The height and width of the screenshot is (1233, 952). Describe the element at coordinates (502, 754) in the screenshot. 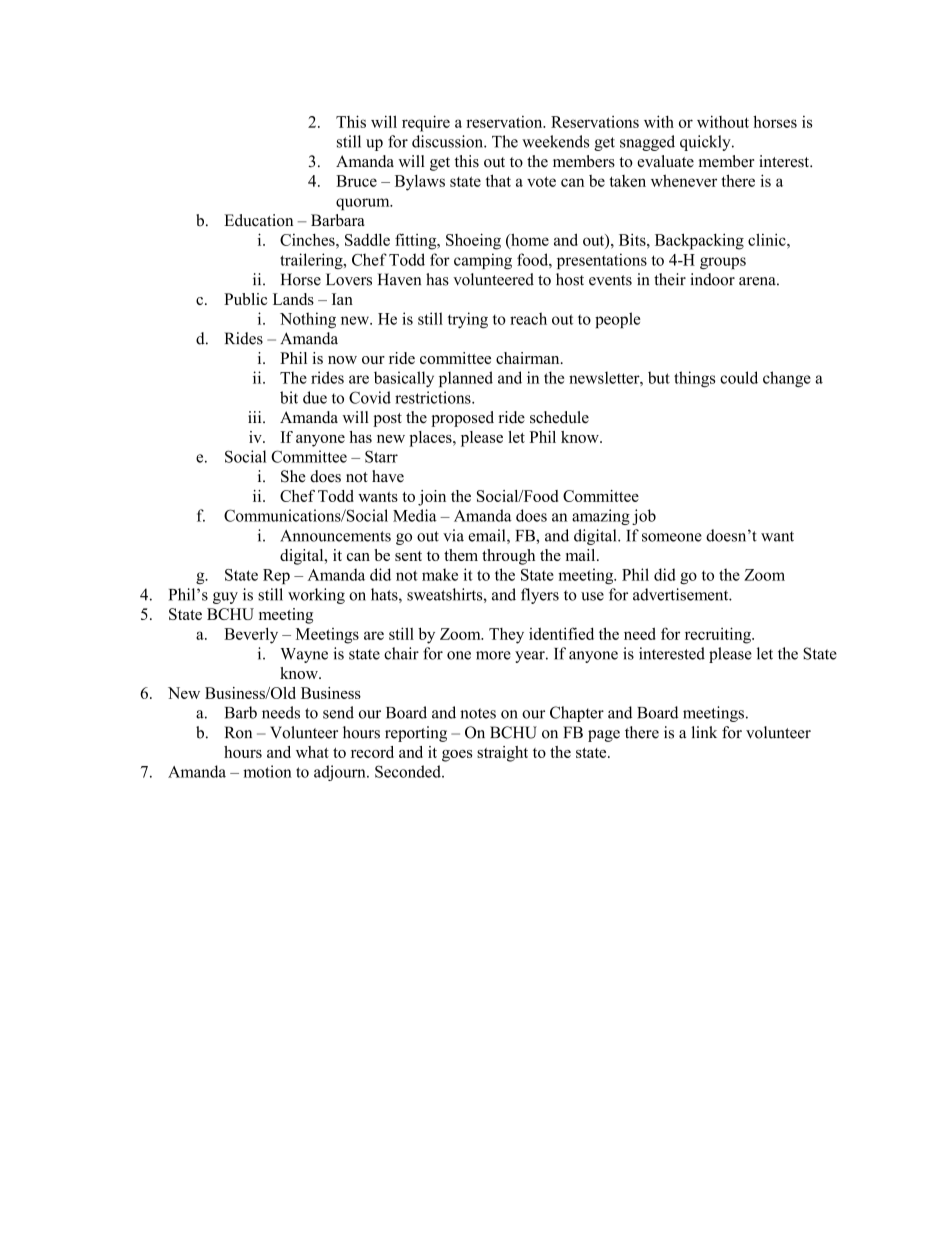

I see `straight` at that location.
